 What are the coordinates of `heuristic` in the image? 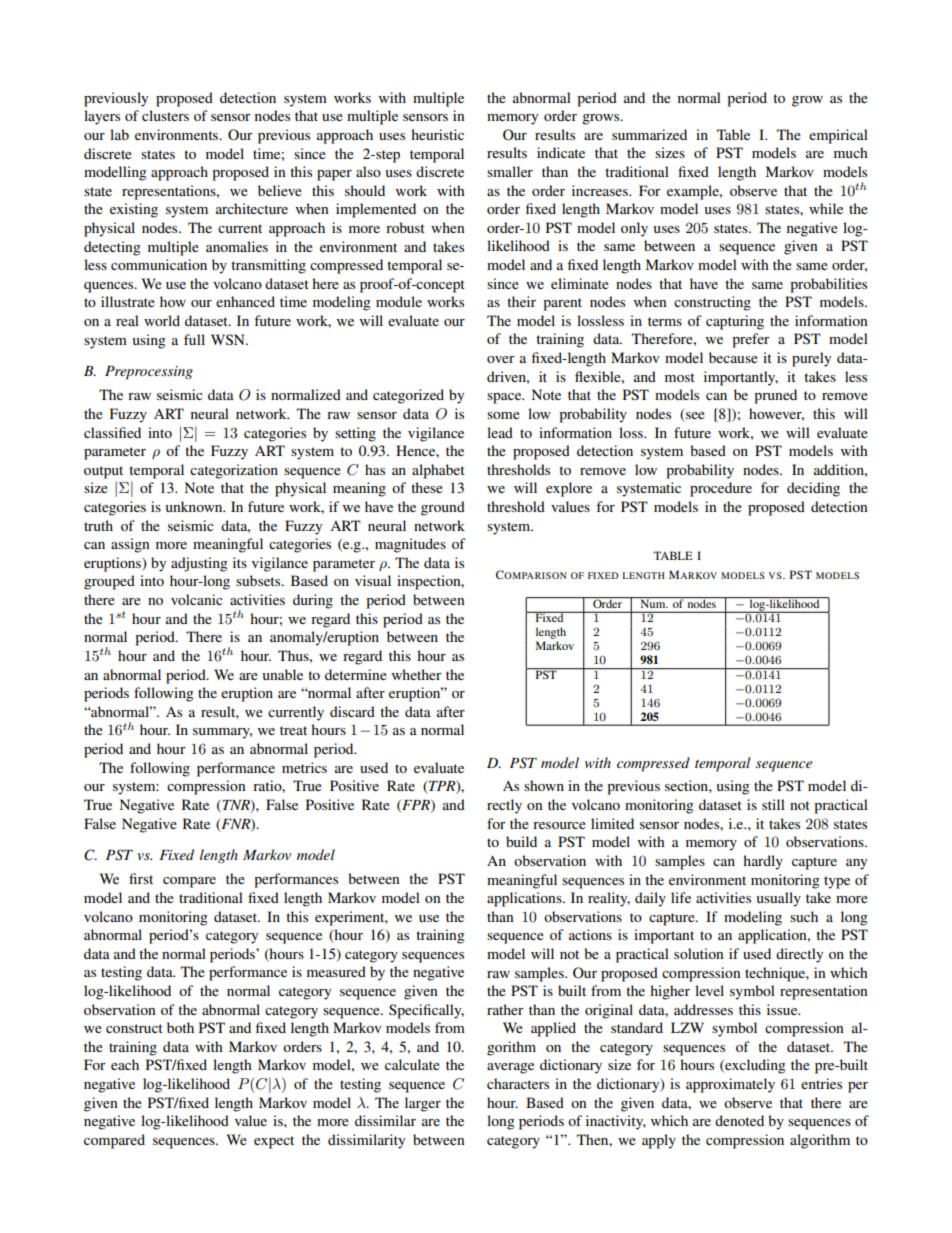 It's located at (437, 134).
